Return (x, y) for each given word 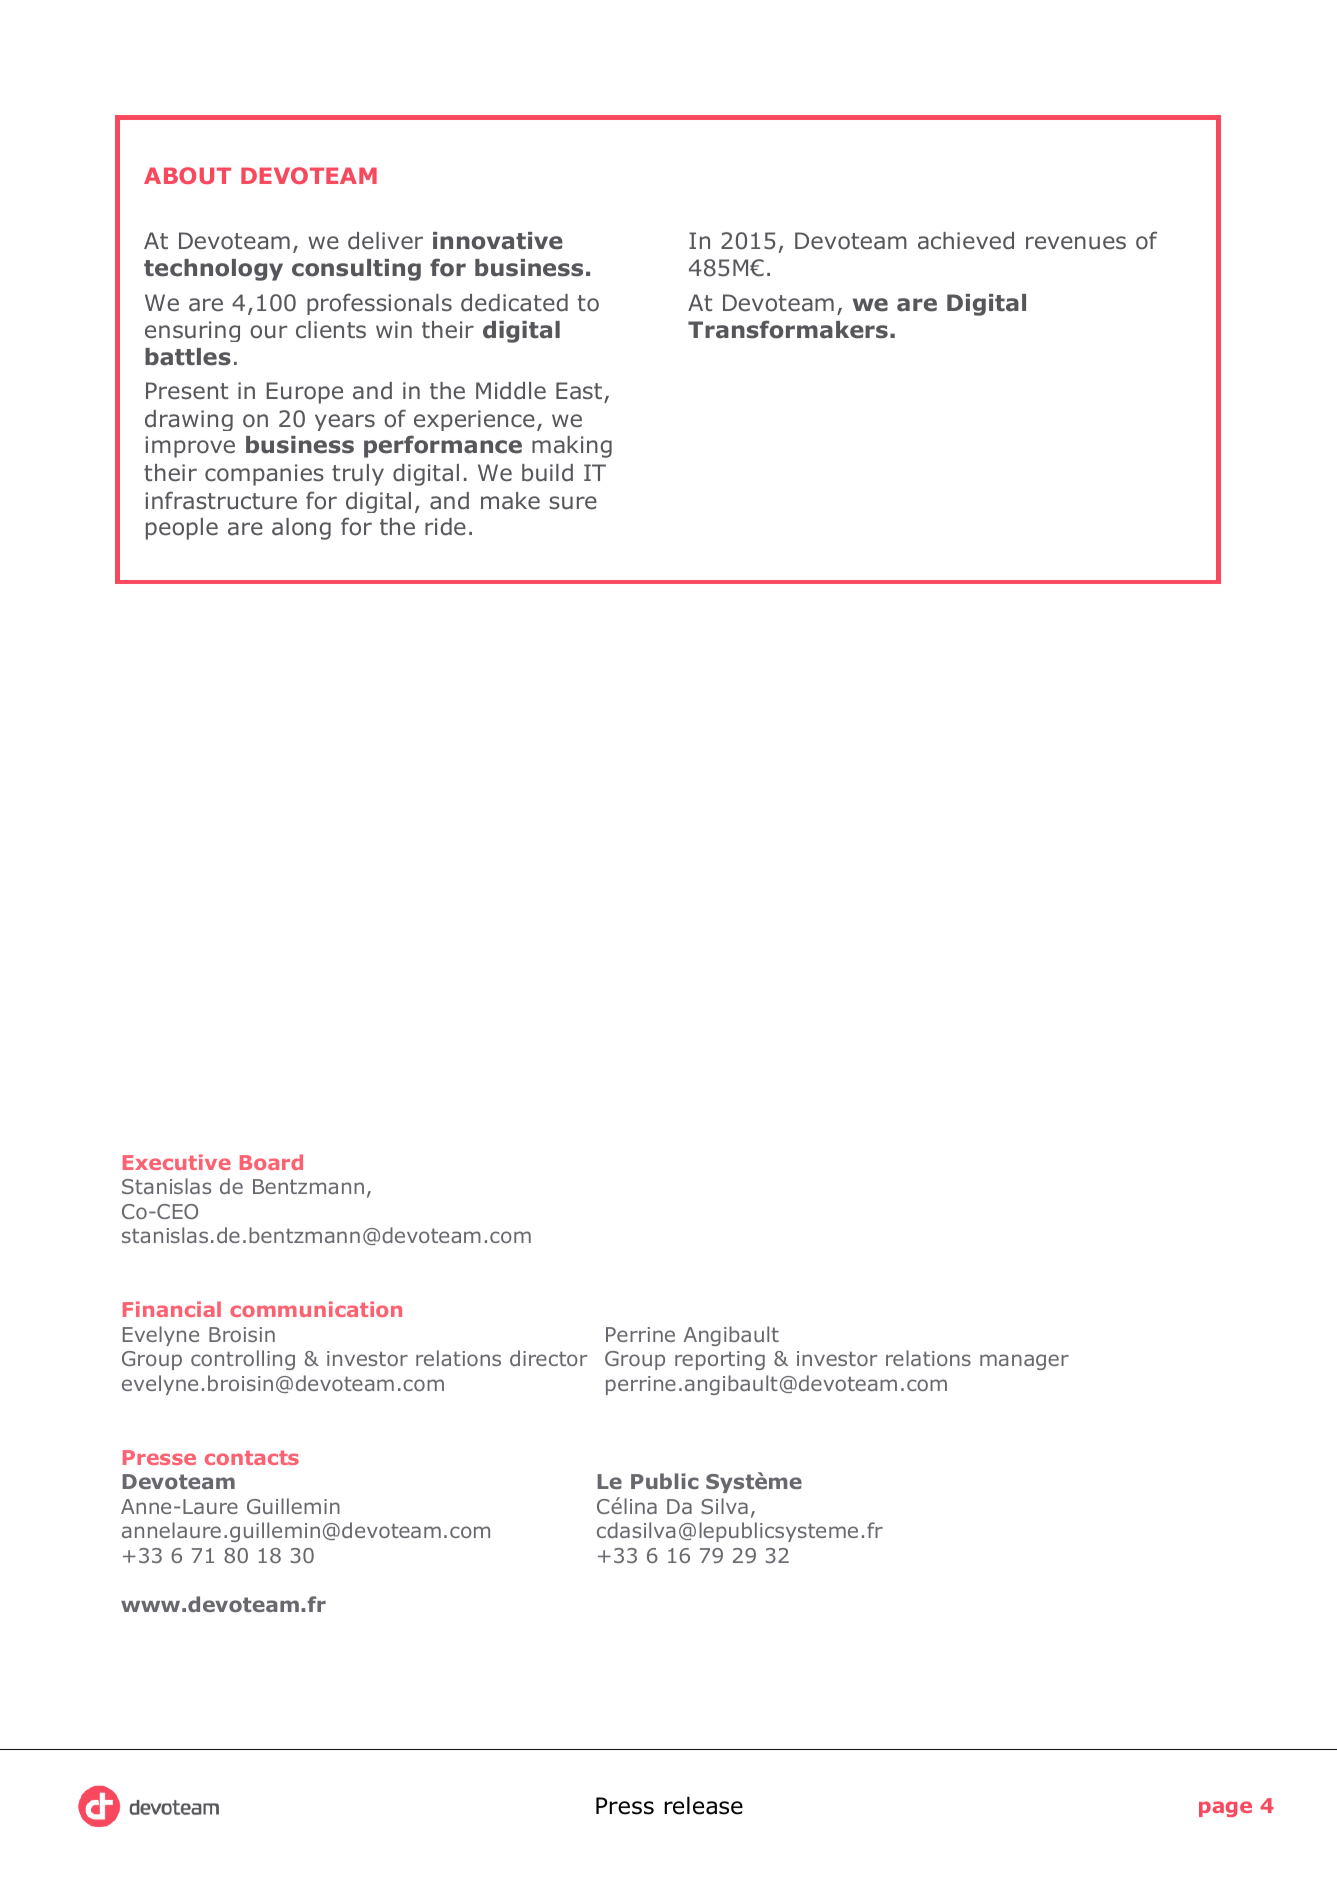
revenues (1076, 243)
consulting (356, 270)
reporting (720, 1360)
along (301, 529)
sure (573, 503)
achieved (966, 241)
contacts (252, 1458)
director (548, 1358)
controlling (243, 1360)
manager (1024, 1362)
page (1225, 1809)
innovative (498, 241)
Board (271, 1162)
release (703, 1806)
